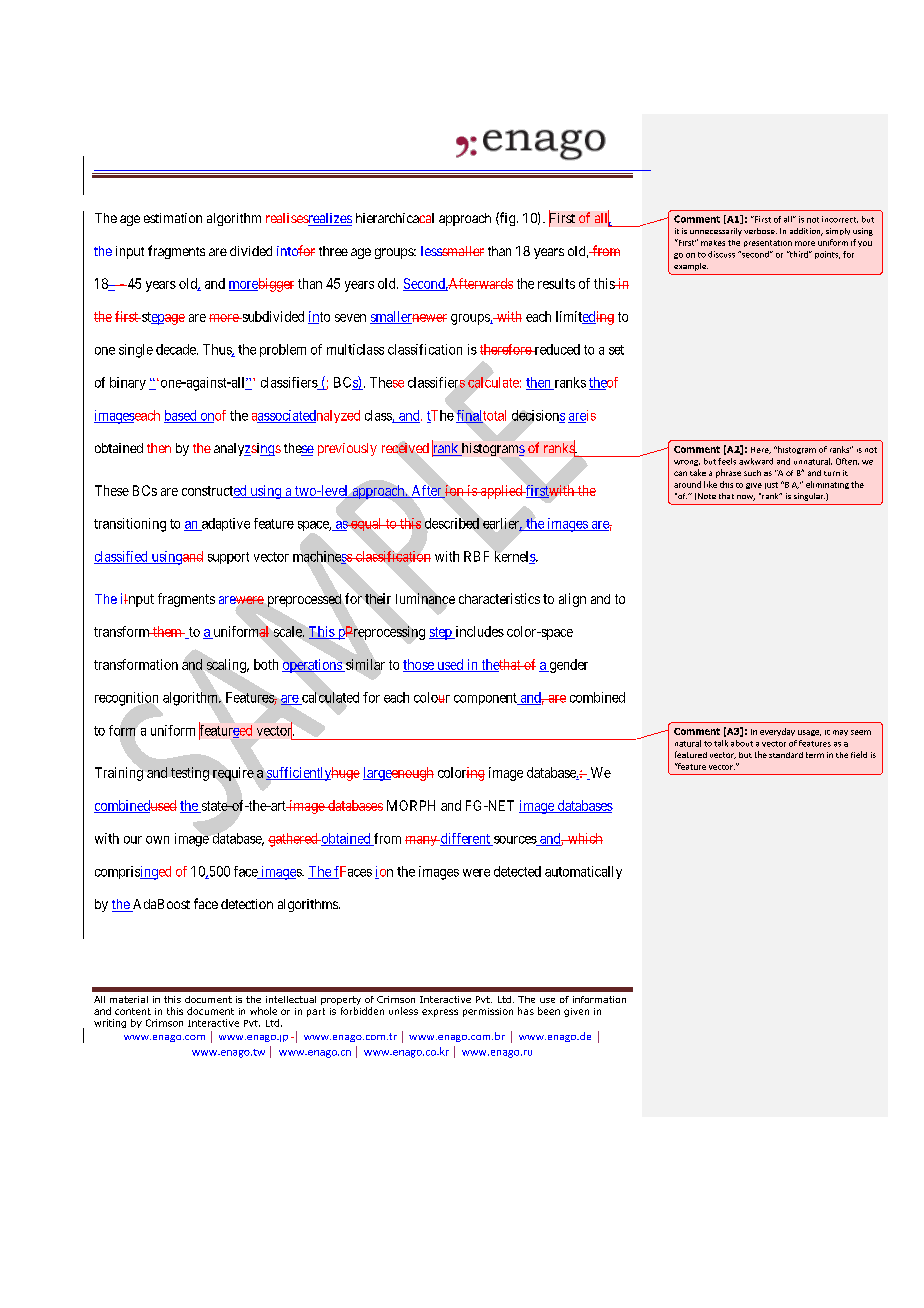  Describe the element at coordinates (488, 1012) in the screenshot. I see `permission` at that location.
